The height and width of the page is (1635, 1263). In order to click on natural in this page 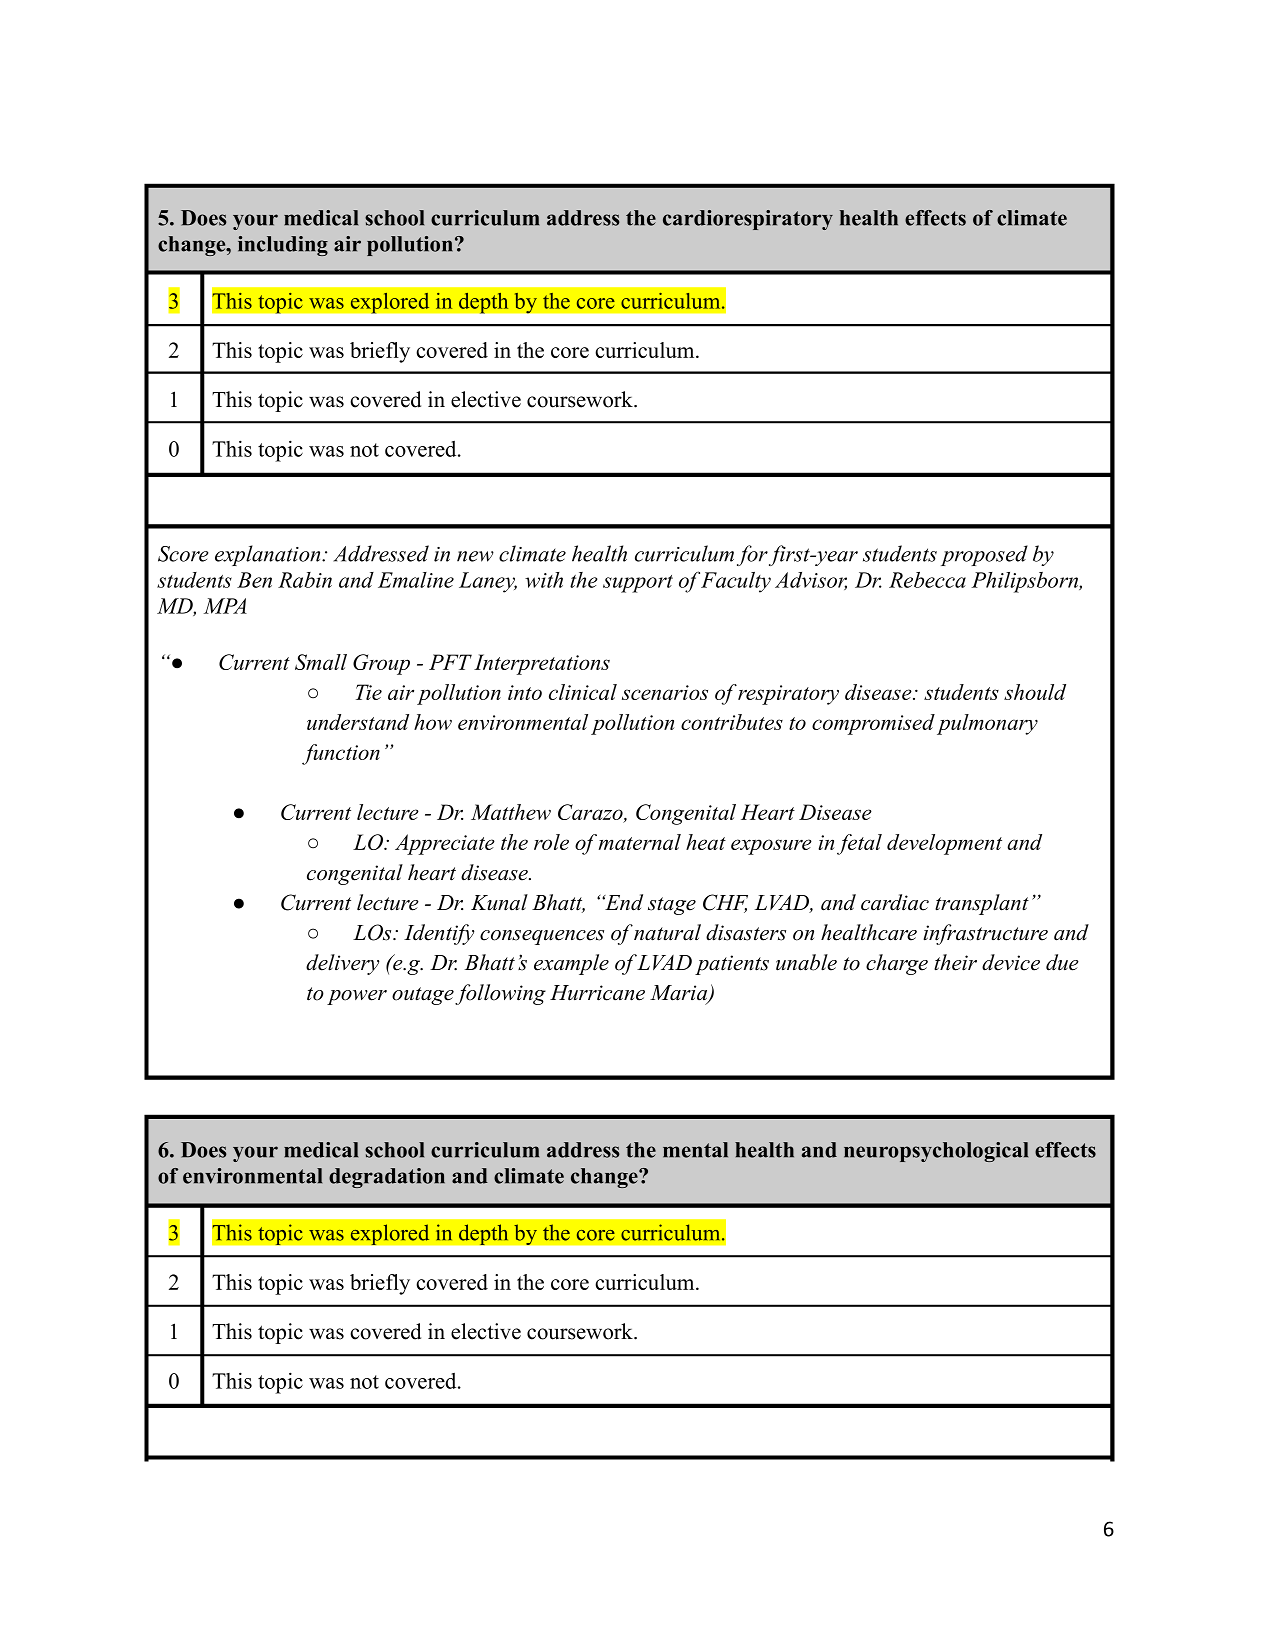, I will do `click(667, 932)`.
